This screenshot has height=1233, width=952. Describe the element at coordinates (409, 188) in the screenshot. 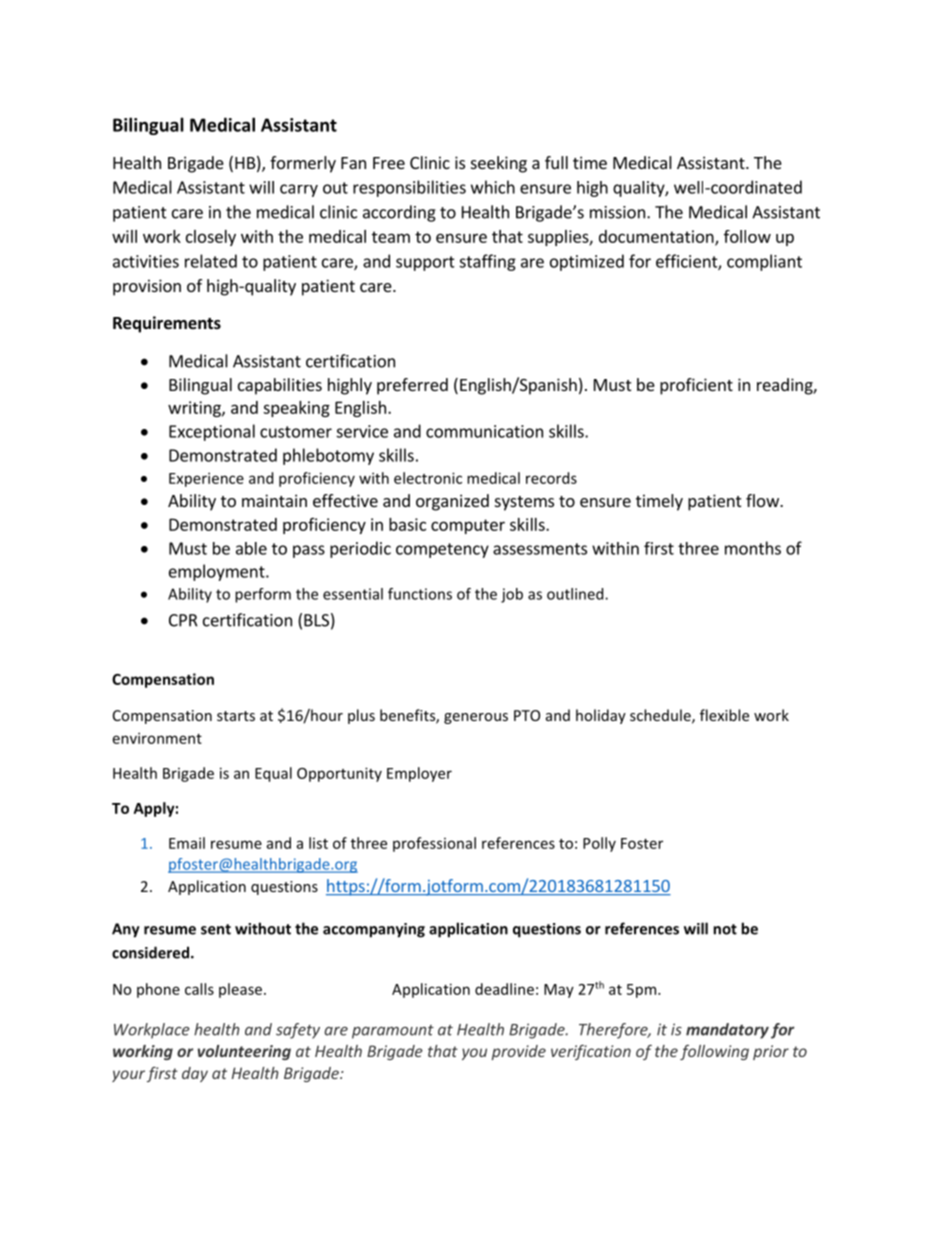

I see `responsibilities` at that location.
